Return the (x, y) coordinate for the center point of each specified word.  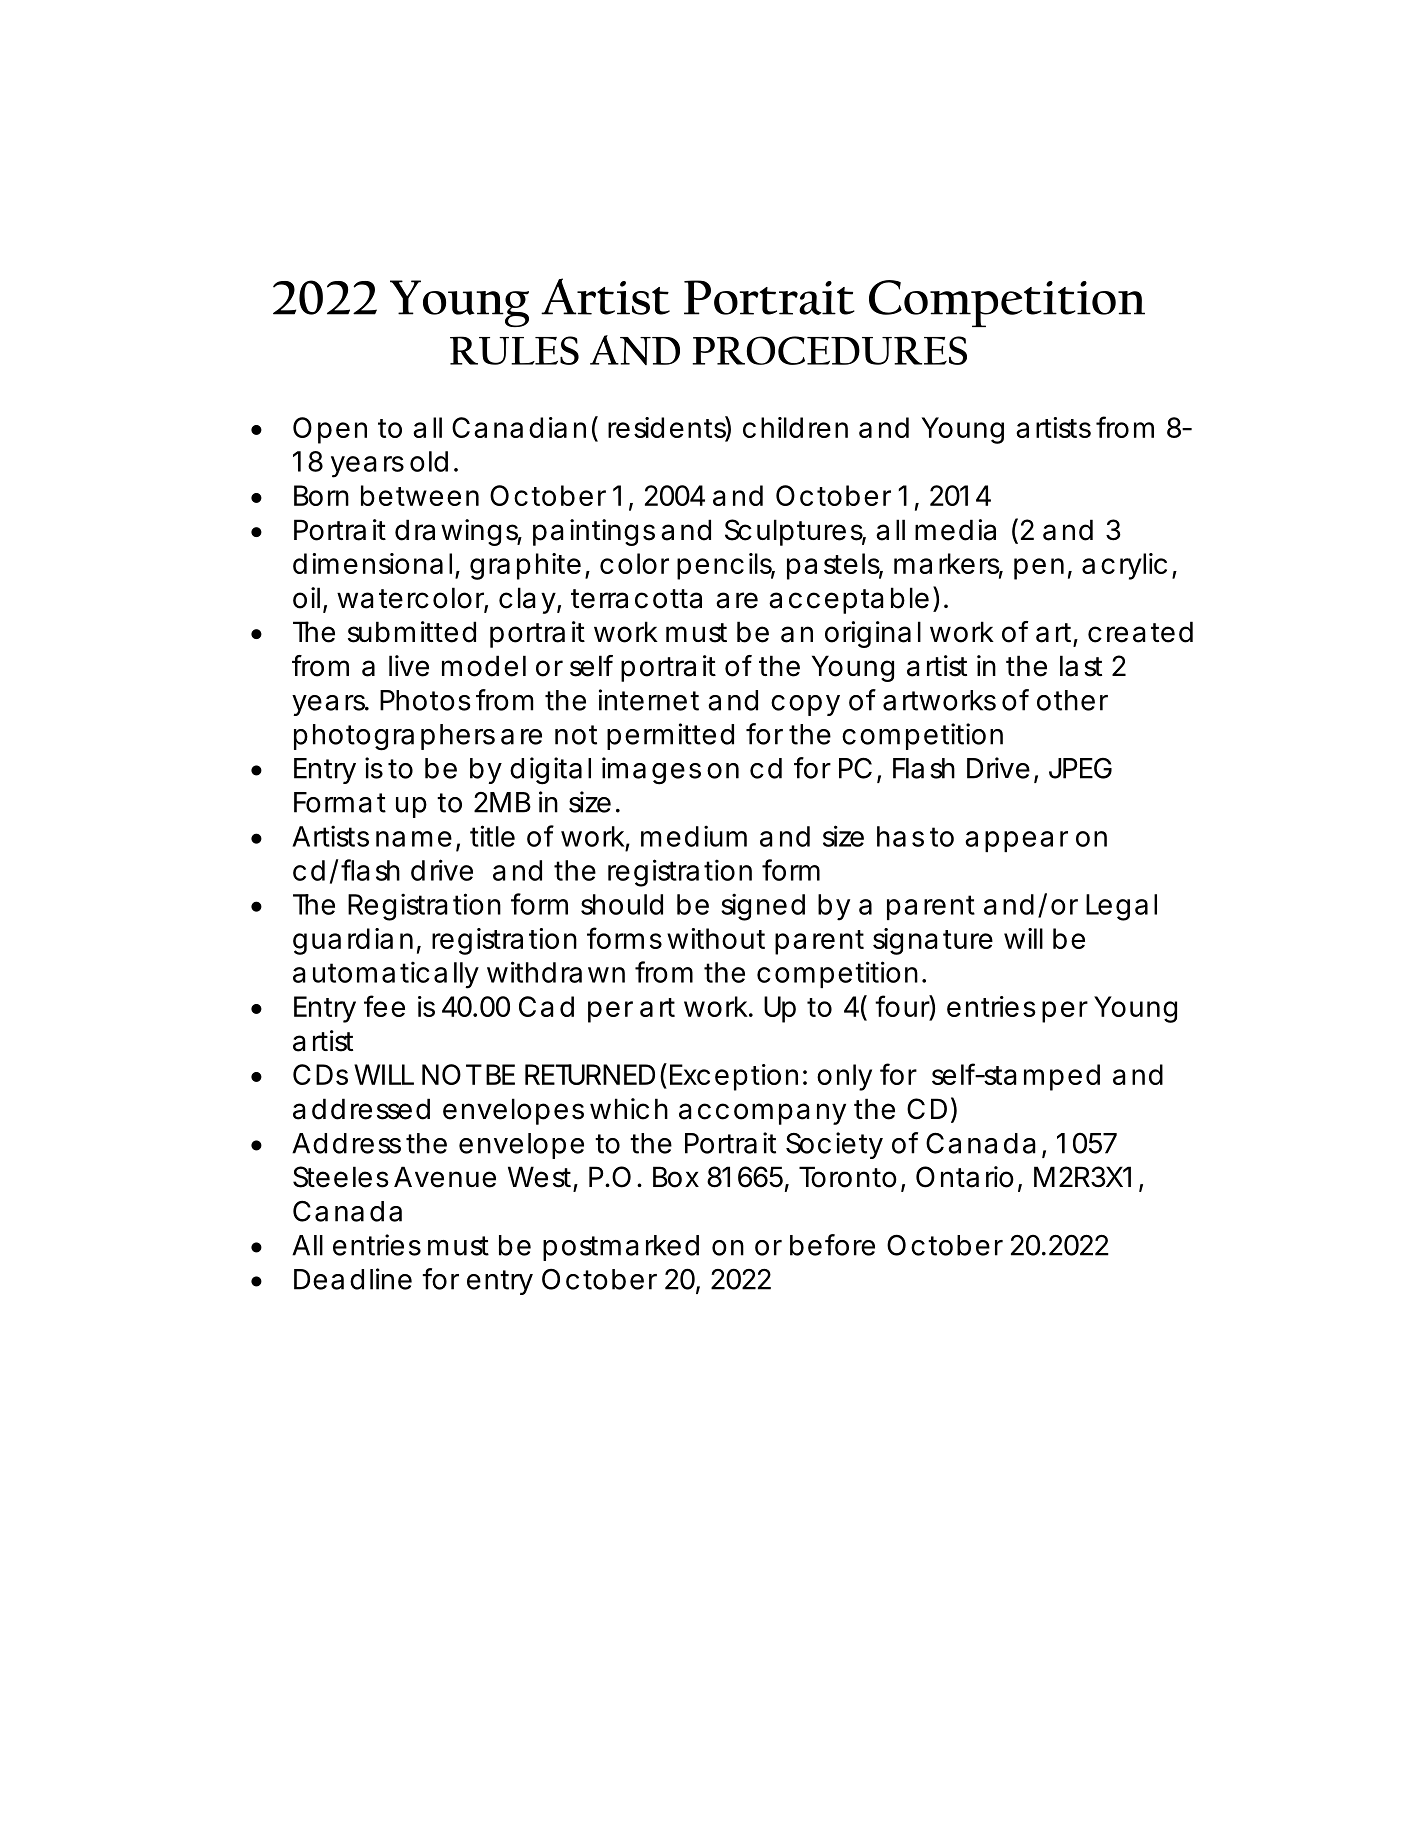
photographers (394, 737)
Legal (1121, 907)
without (716, 938)
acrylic (1124, 566)
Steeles (341, 1177)
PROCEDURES (829, 350)
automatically (385, 975)
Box (676, 1177)
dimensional (372, 563)
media (955, 530)
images (651, 771)
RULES (514, 350)
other (1072, 700)
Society (834, 1145)
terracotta (636, 599)
